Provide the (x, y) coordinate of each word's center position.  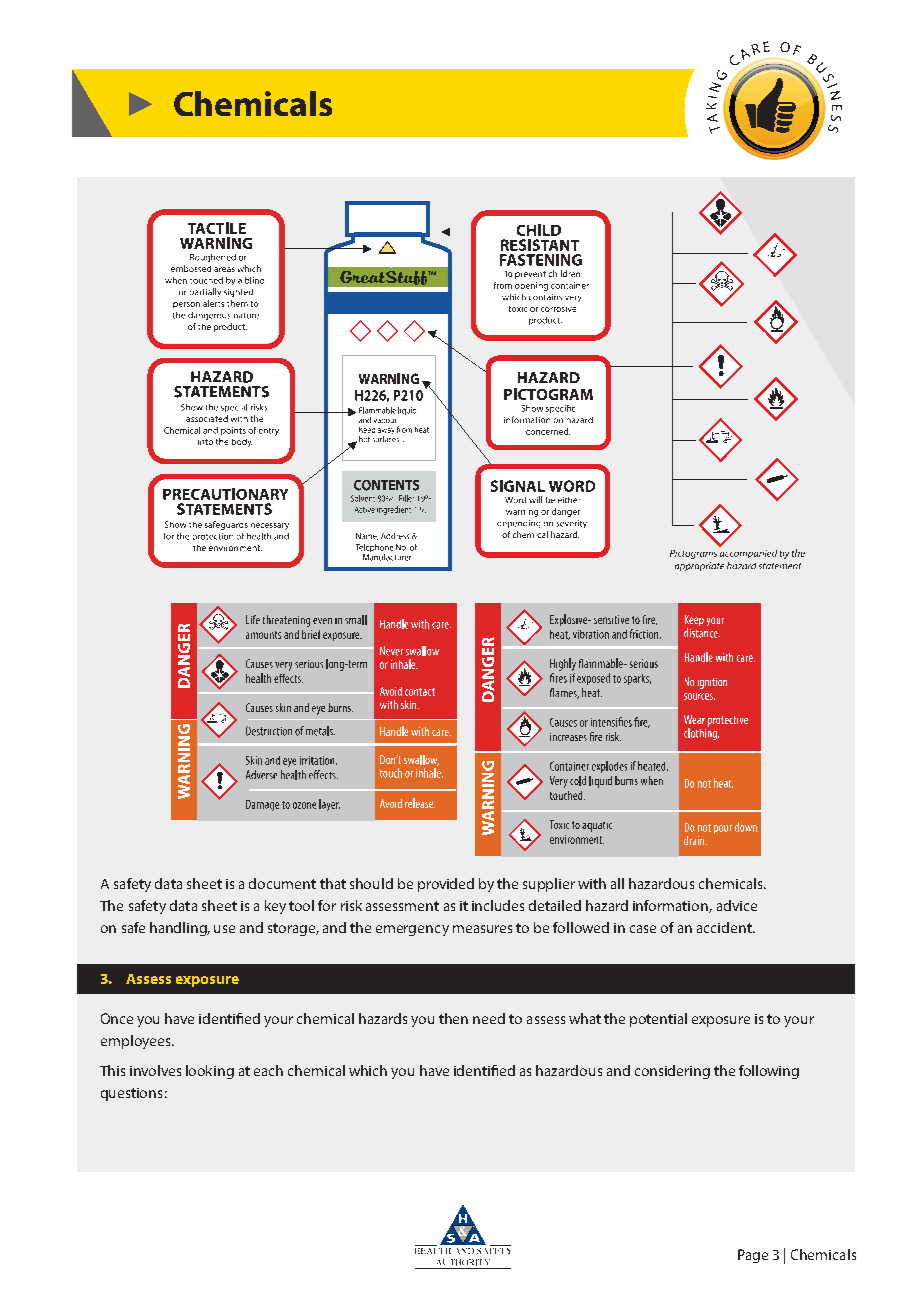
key (275, 907)
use (224, 929)
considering (672, 1072)
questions (131, 1094)
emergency (412, 930)
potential (658, 1020)
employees (137, 1042)
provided (446, 885)
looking (210, 1072)
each (268, 1070)
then (453, 1018)
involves (155, 1070)
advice (737, 905)
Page (753, 1256)
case (643, 929)
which (368, 1070)
